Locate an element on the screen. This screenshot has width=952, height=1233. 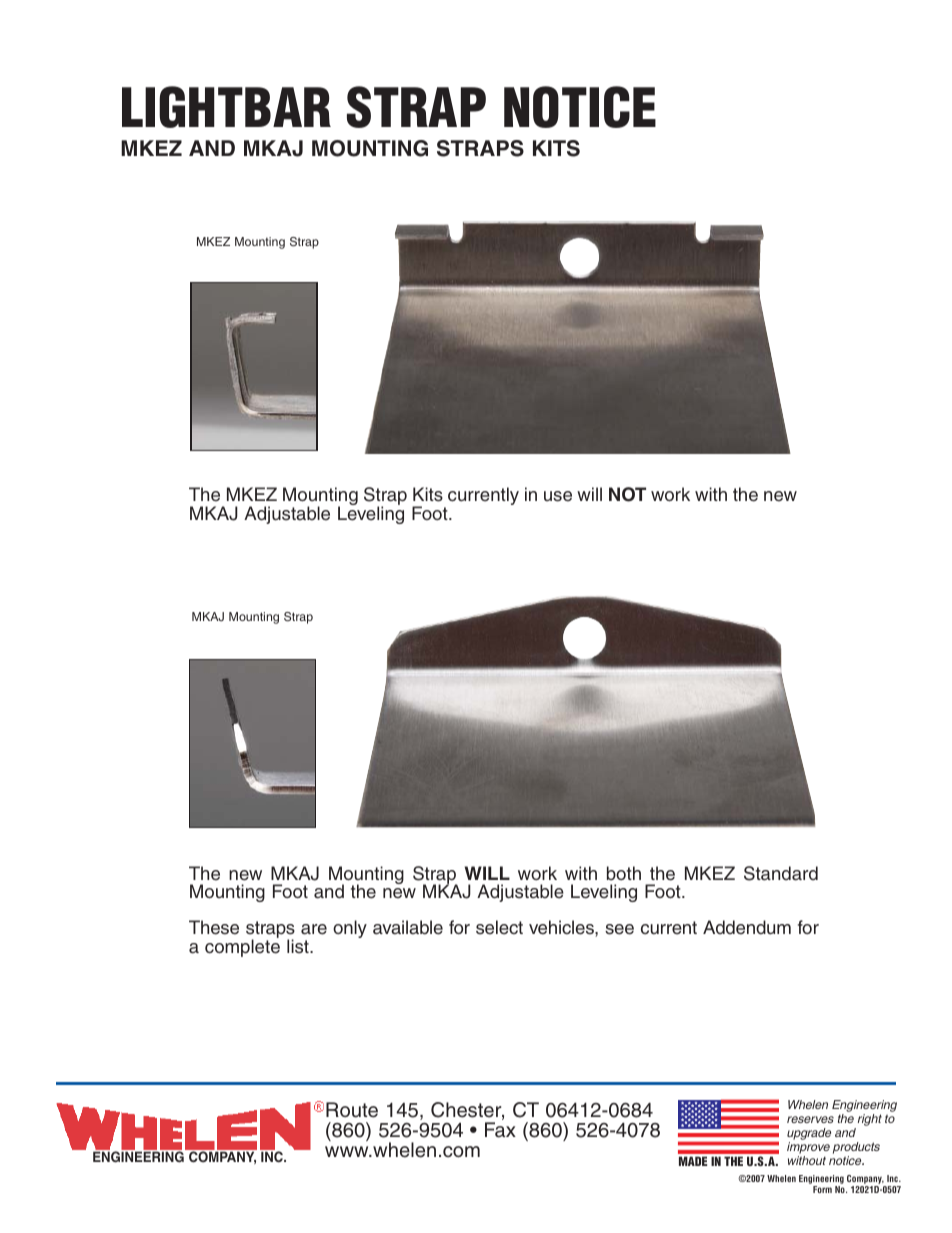
Standard is located at coordinates (781, 873).
